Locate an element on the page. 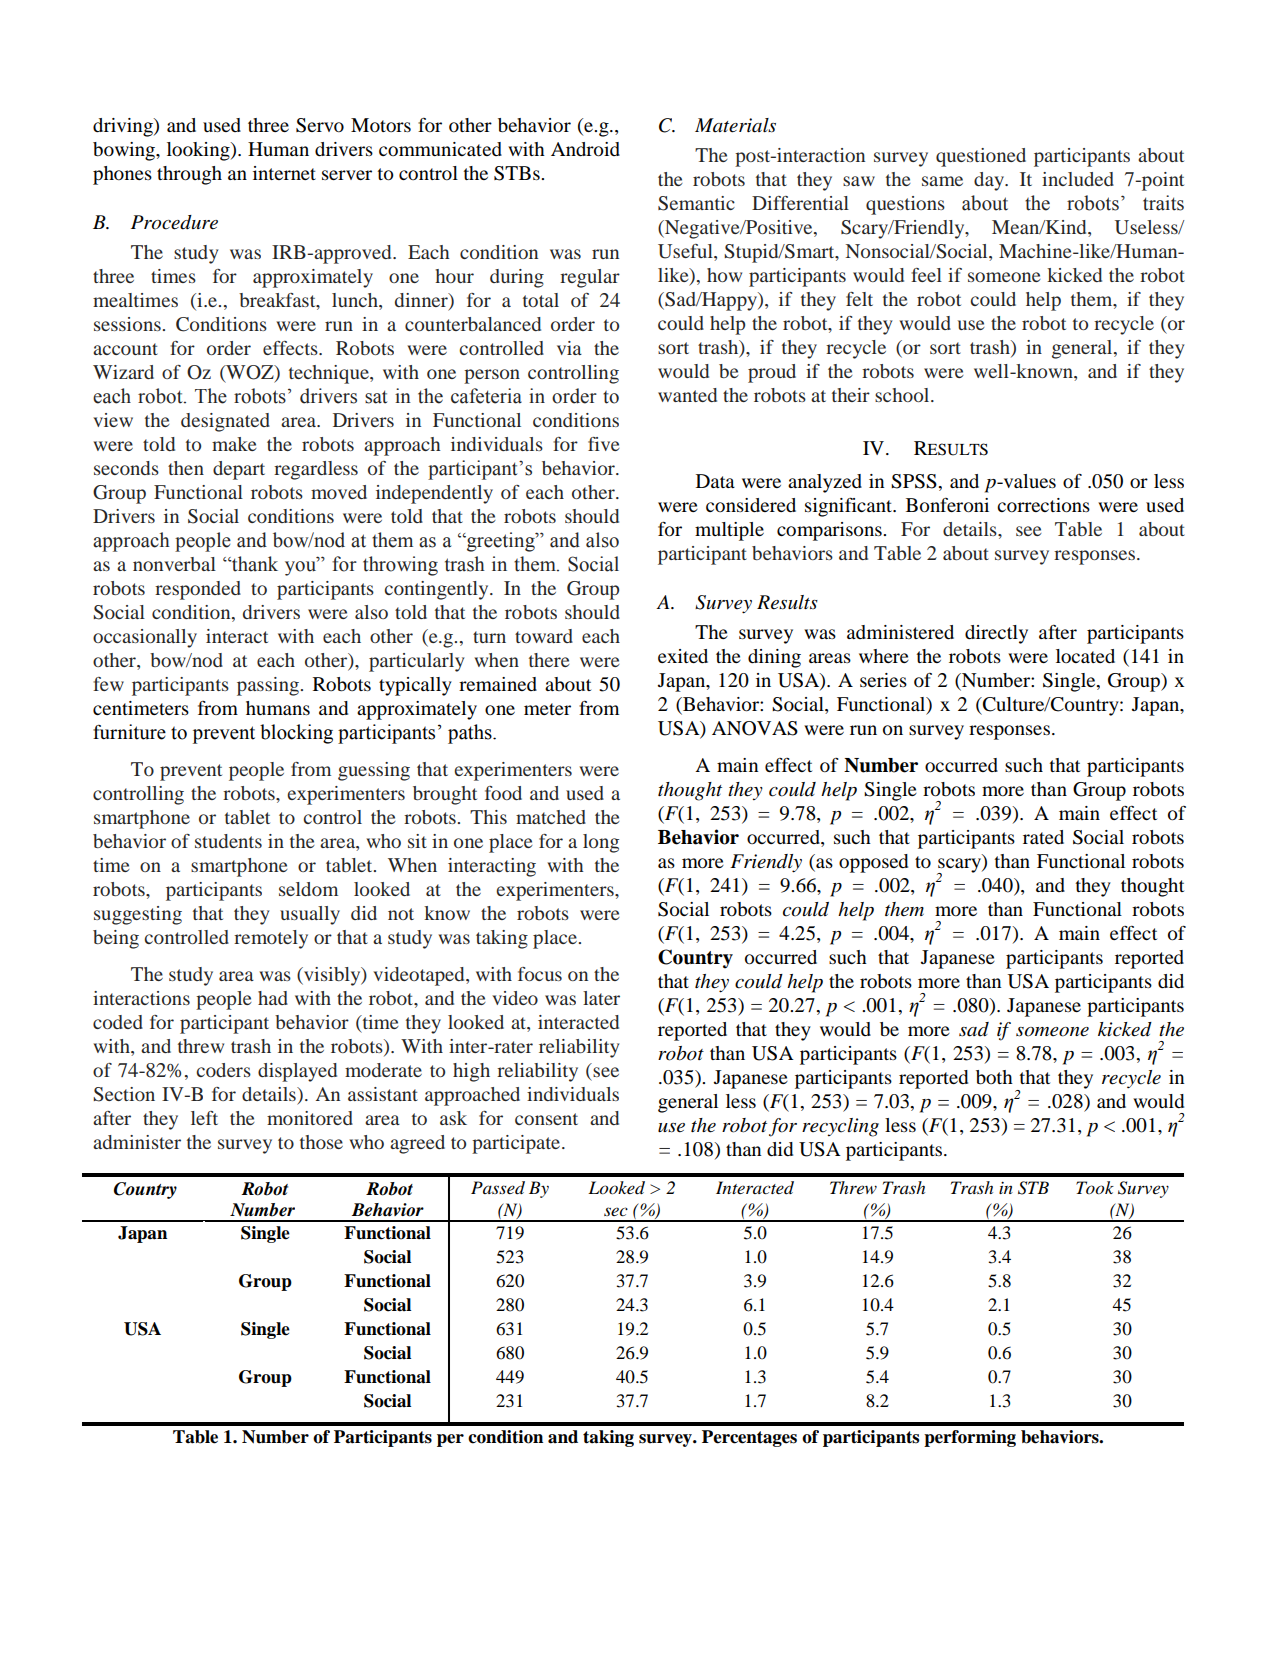 This page has height=1654, width=1278. later is located at coordinates (601, 998).
